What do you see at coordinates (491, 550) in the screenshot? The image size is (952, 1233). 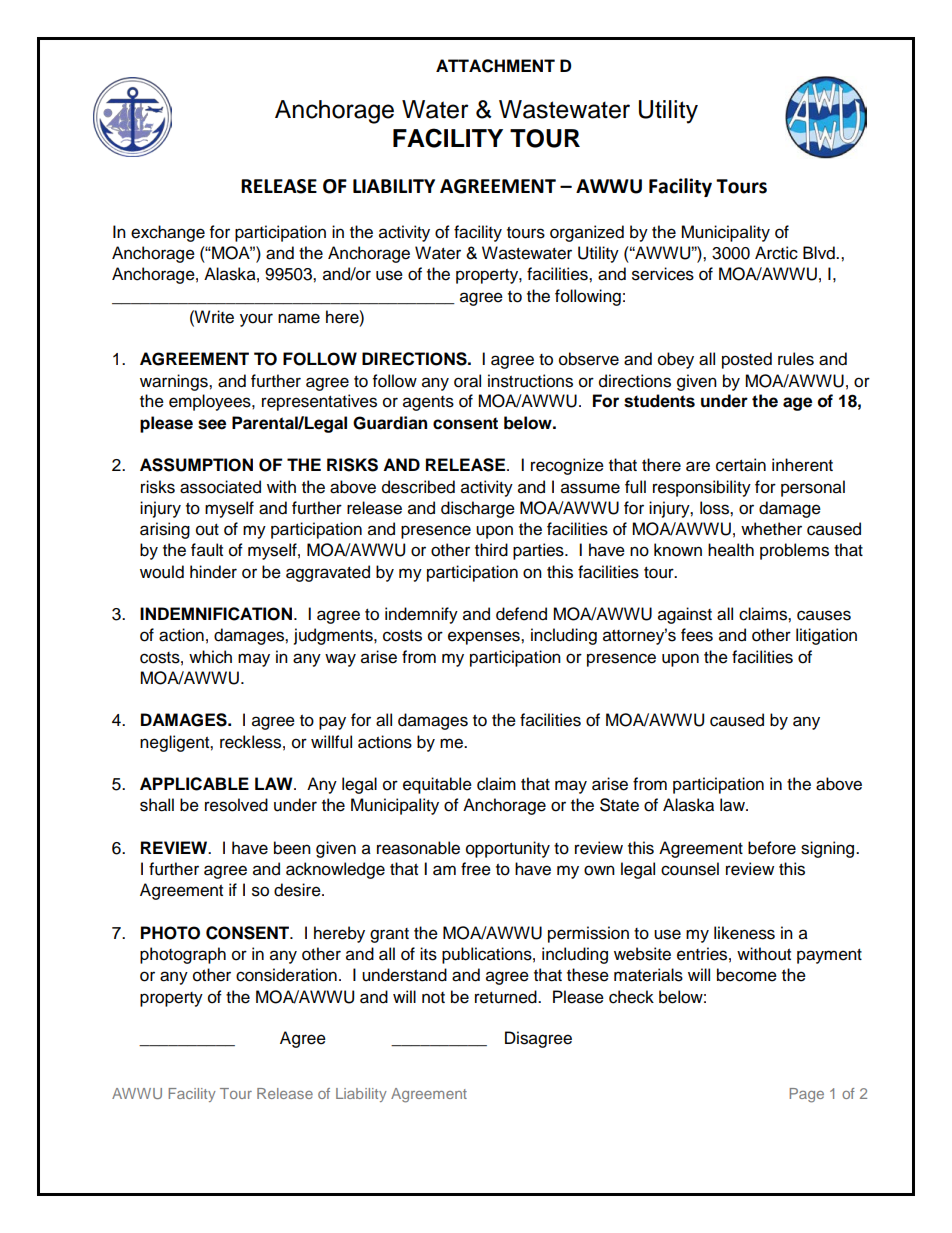 I see `third` at bounding box center [491, 550].
